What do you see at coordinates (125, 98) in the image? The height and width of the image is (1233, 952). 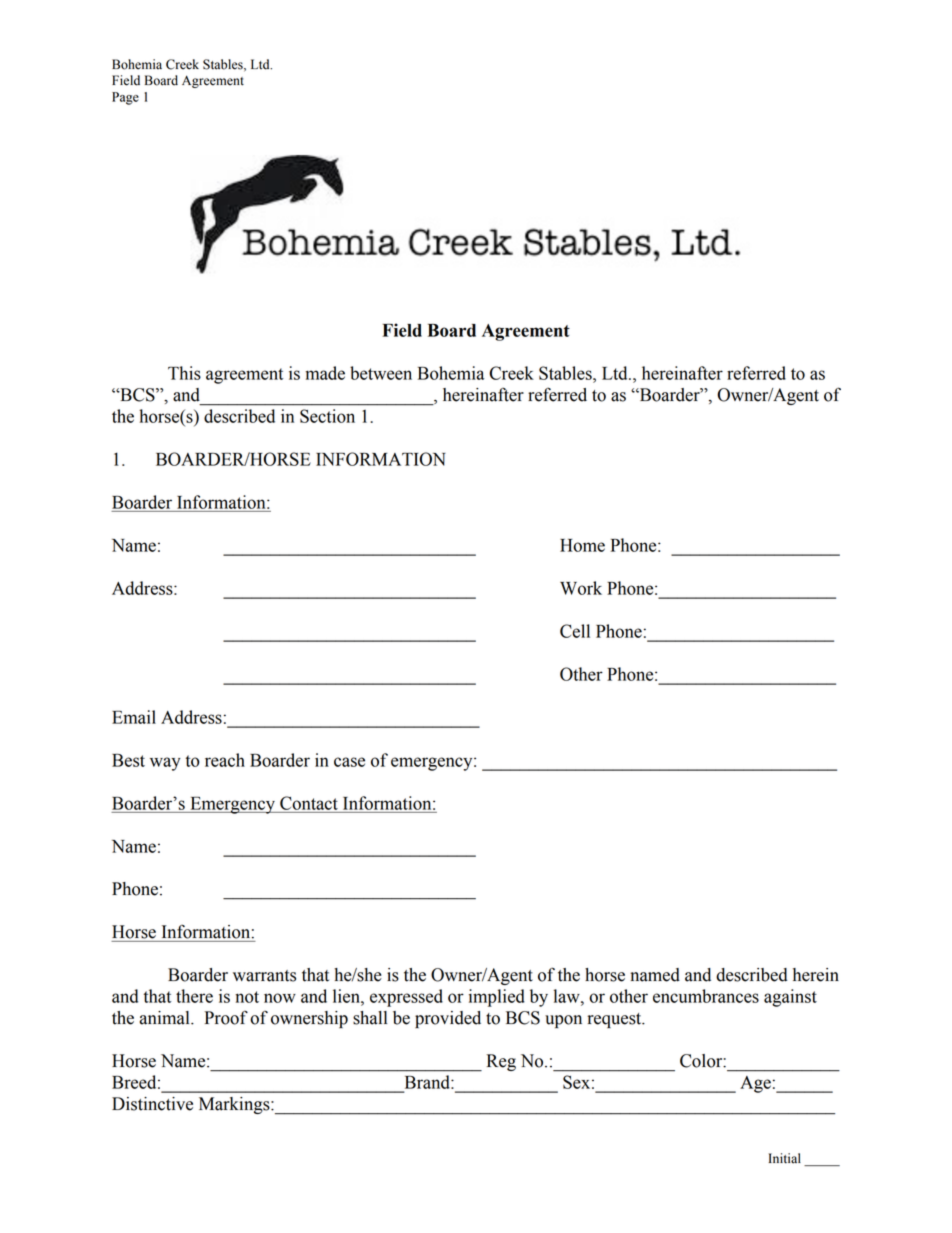 I see `Page` at bounding box center [125, 98].
